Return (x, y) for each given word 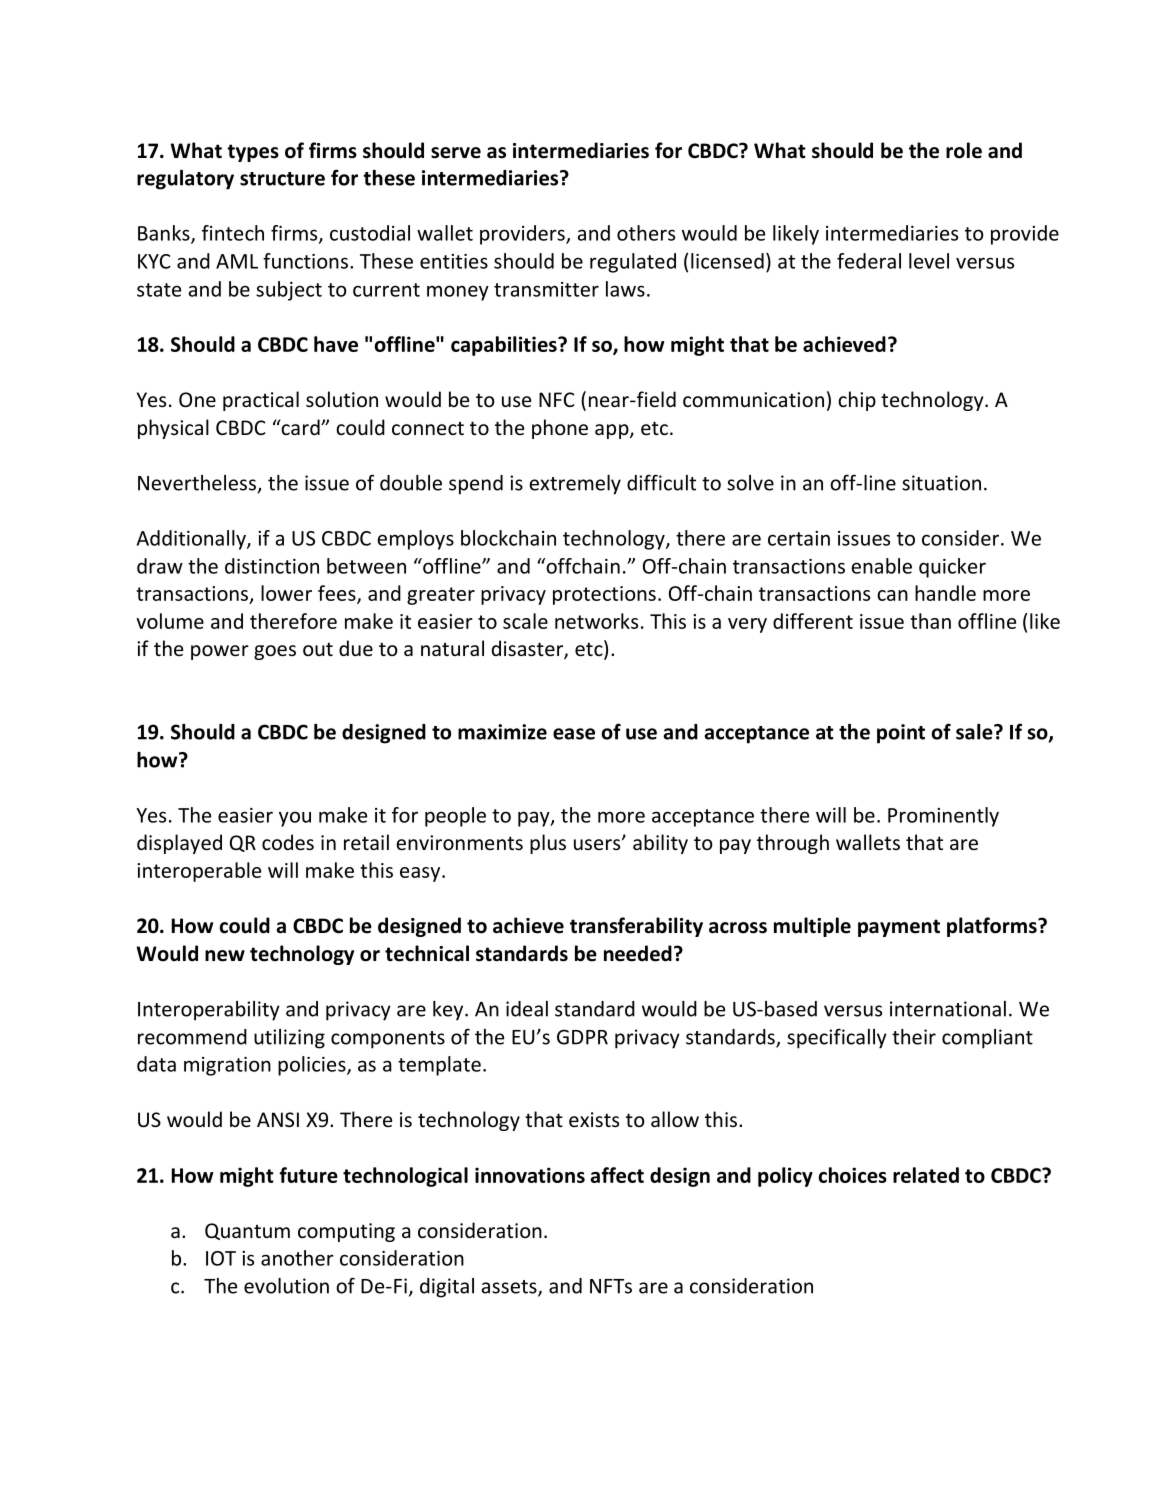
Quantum (247, 1231)
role (964, 150)
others (646, 233)
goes (275, 652)
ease (574, 734)
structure (282, 179)
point (901, 734)
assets (510, 1288)
